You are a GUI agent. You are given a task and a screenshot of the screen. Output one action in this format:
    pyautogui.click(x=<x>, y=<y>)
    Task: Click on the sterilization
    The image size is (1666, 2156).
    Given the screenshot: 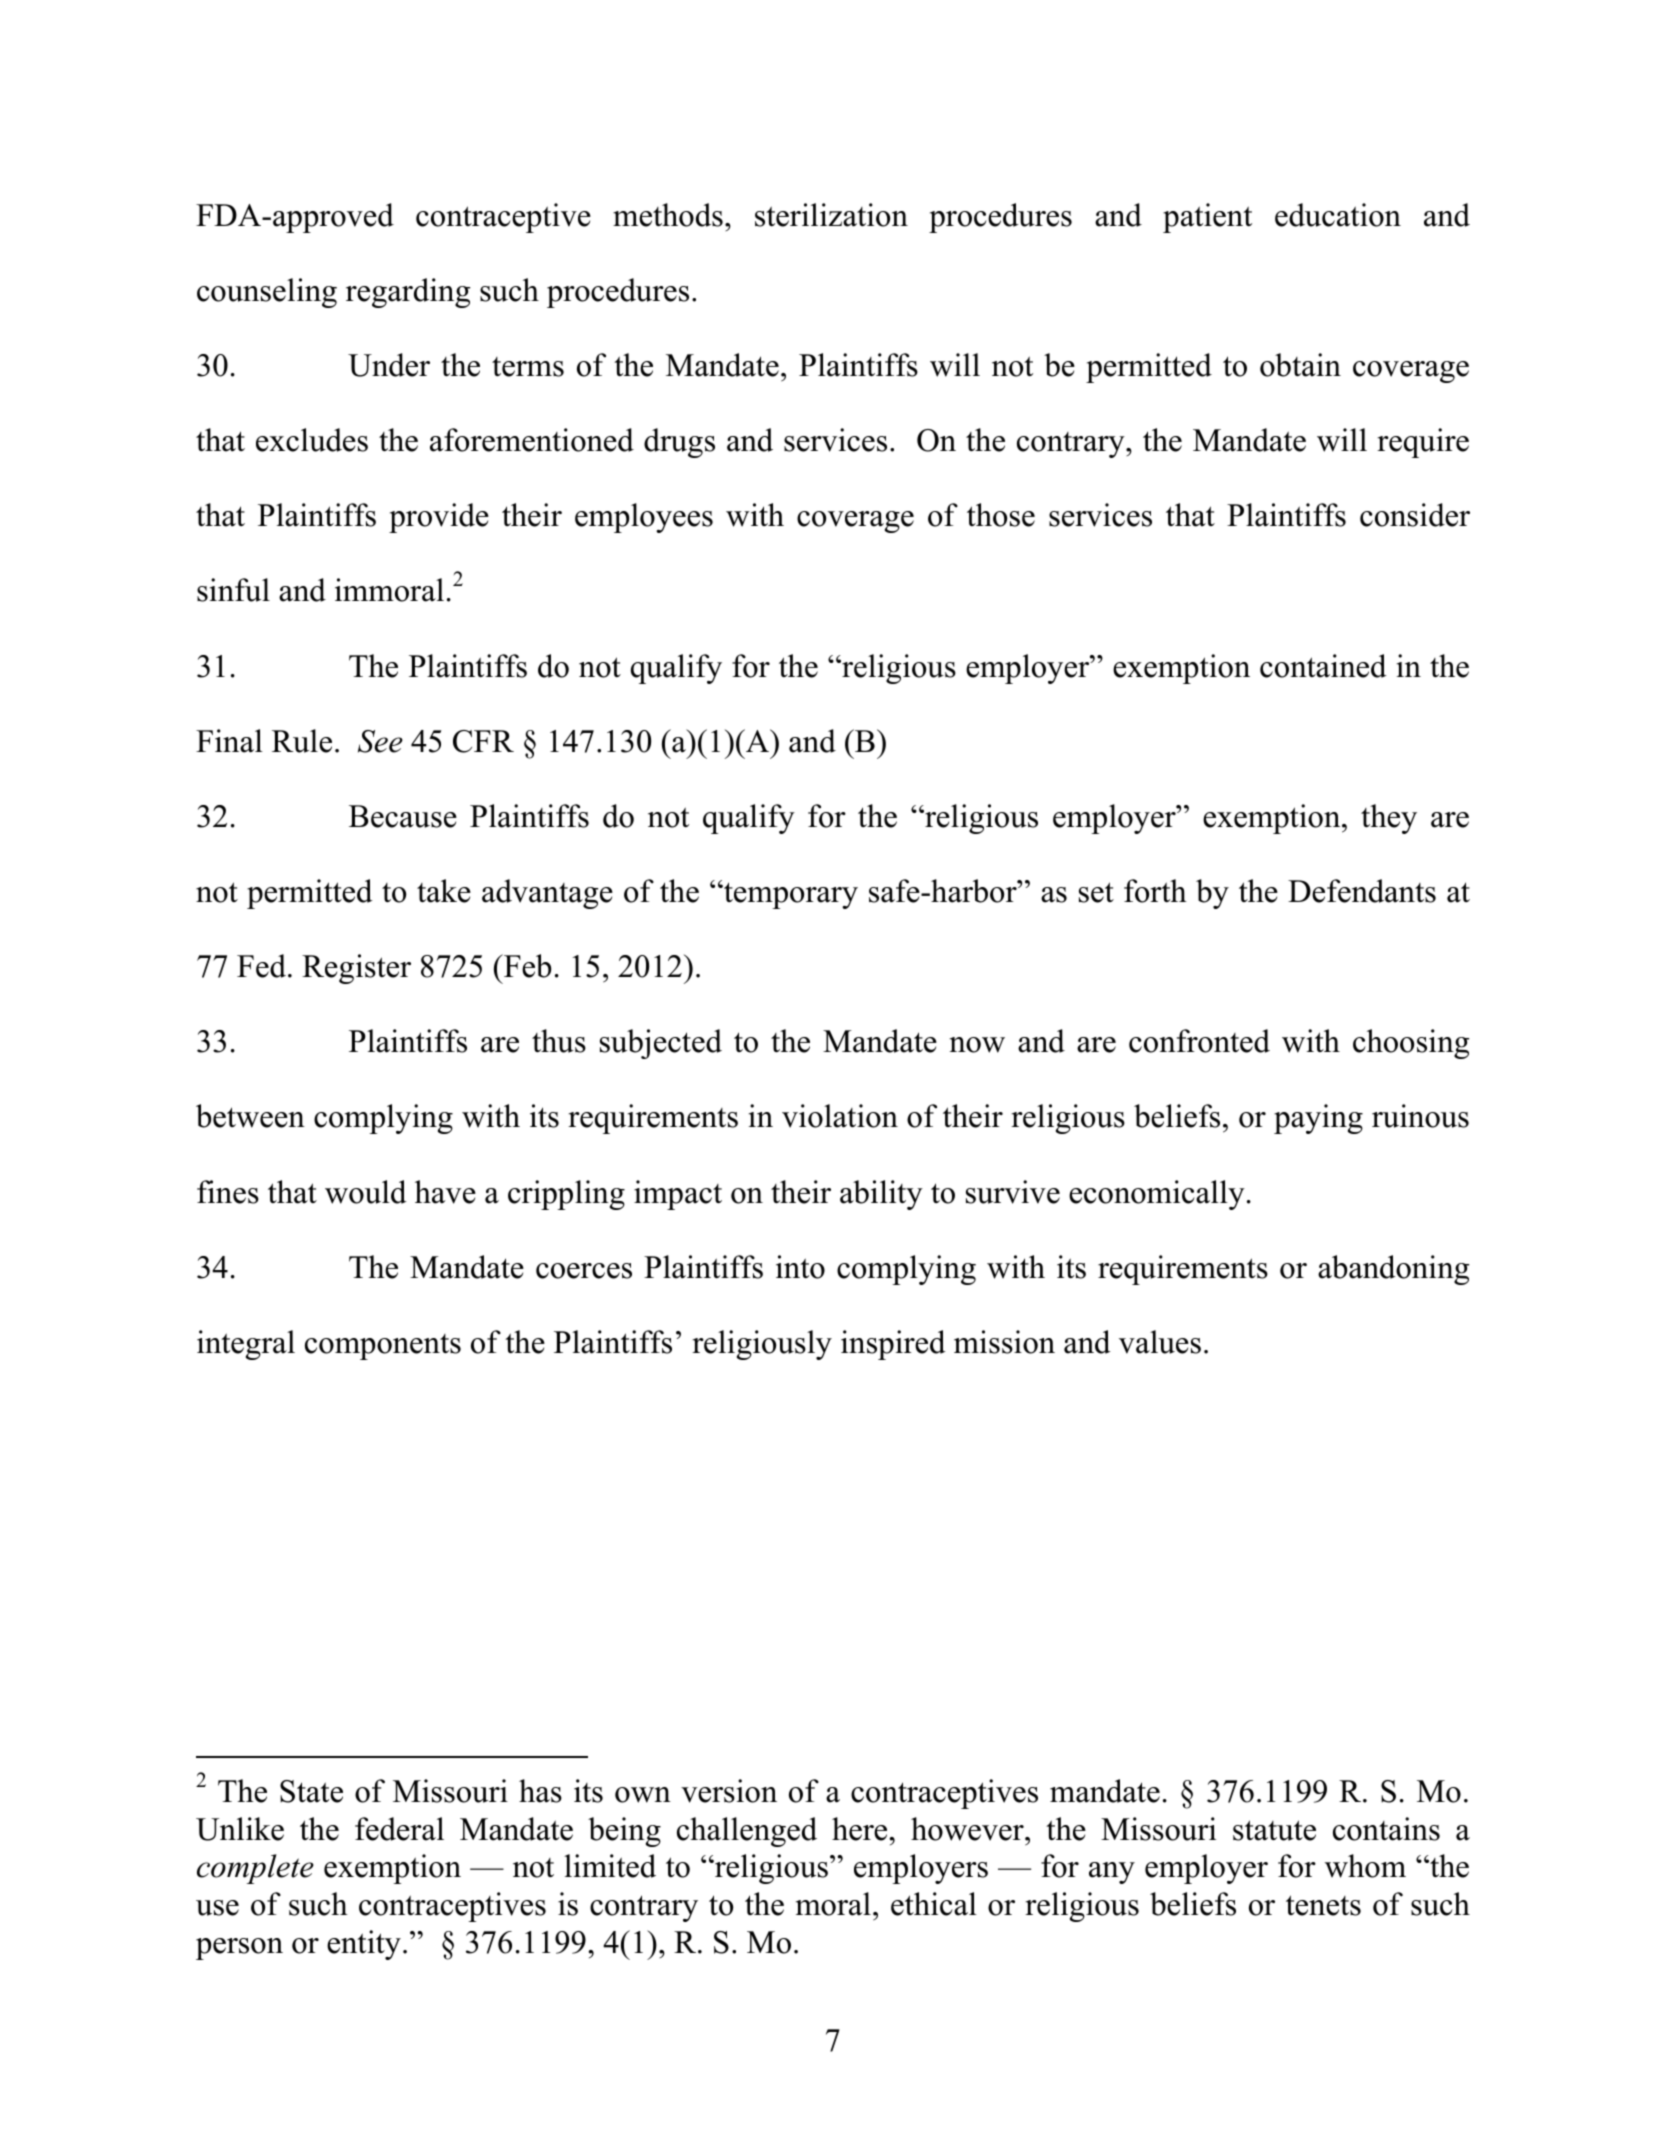 What is the action you would take?
    pyautogui.click(x=831, y=215)
